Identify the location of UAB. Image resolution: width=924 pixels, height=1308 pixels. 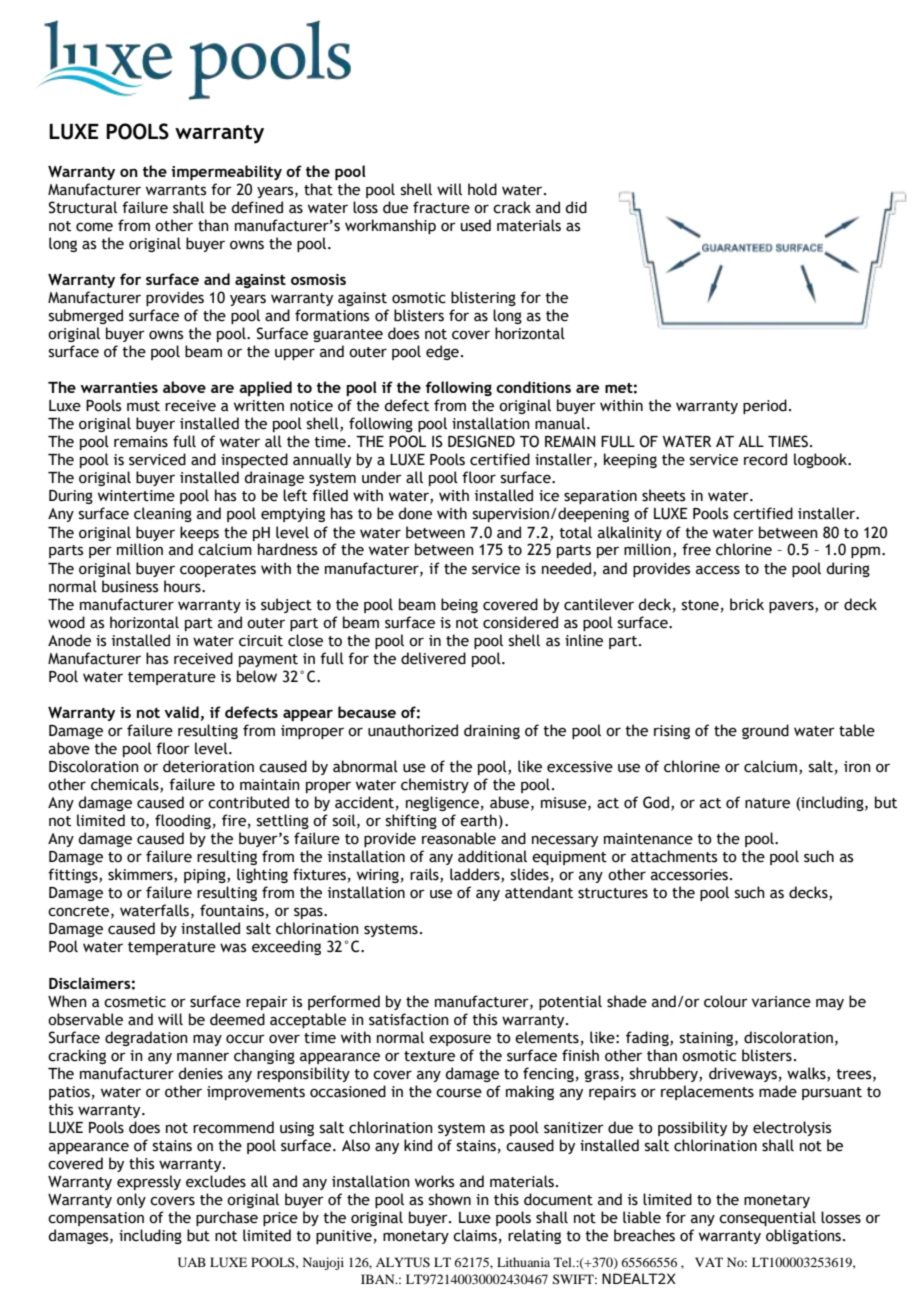
(192, 1262).
